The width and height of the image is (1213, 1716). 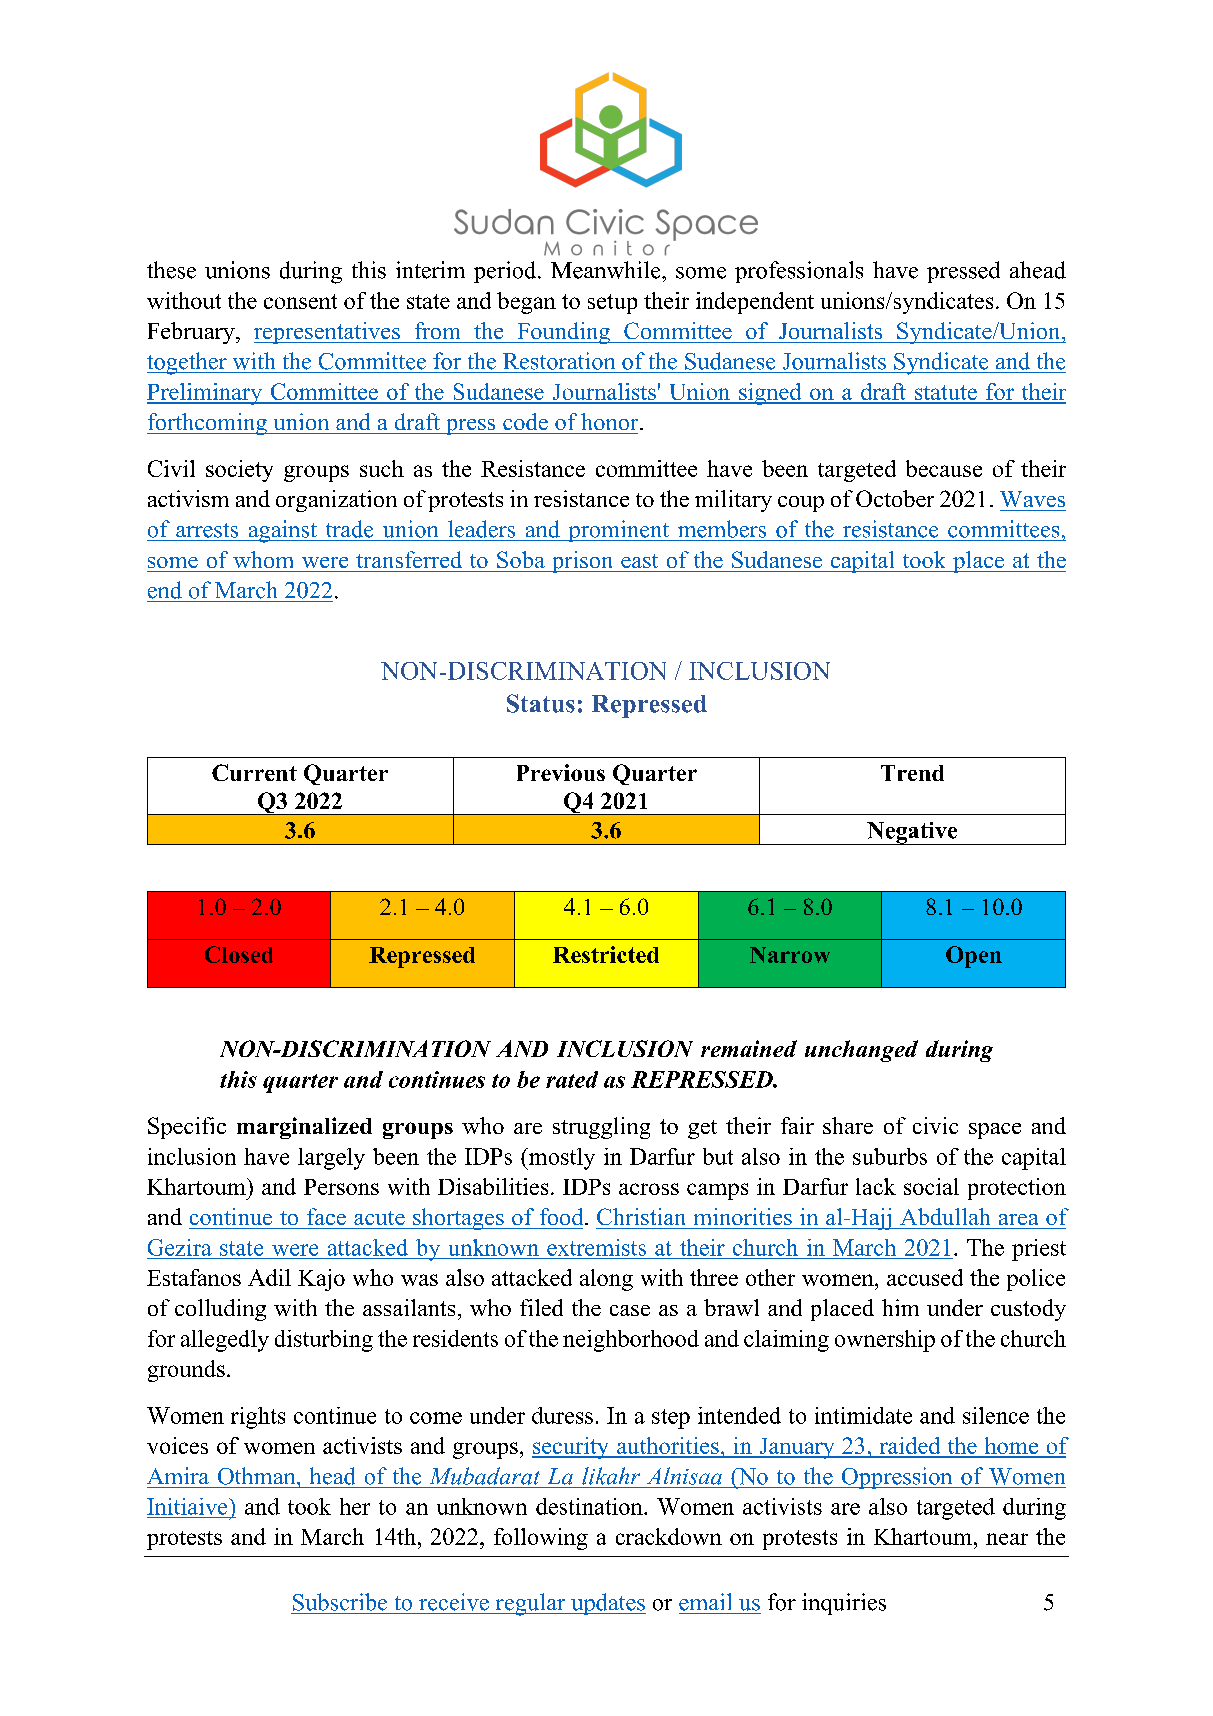 I want to click on Trend, so click(x=912, y=773).
